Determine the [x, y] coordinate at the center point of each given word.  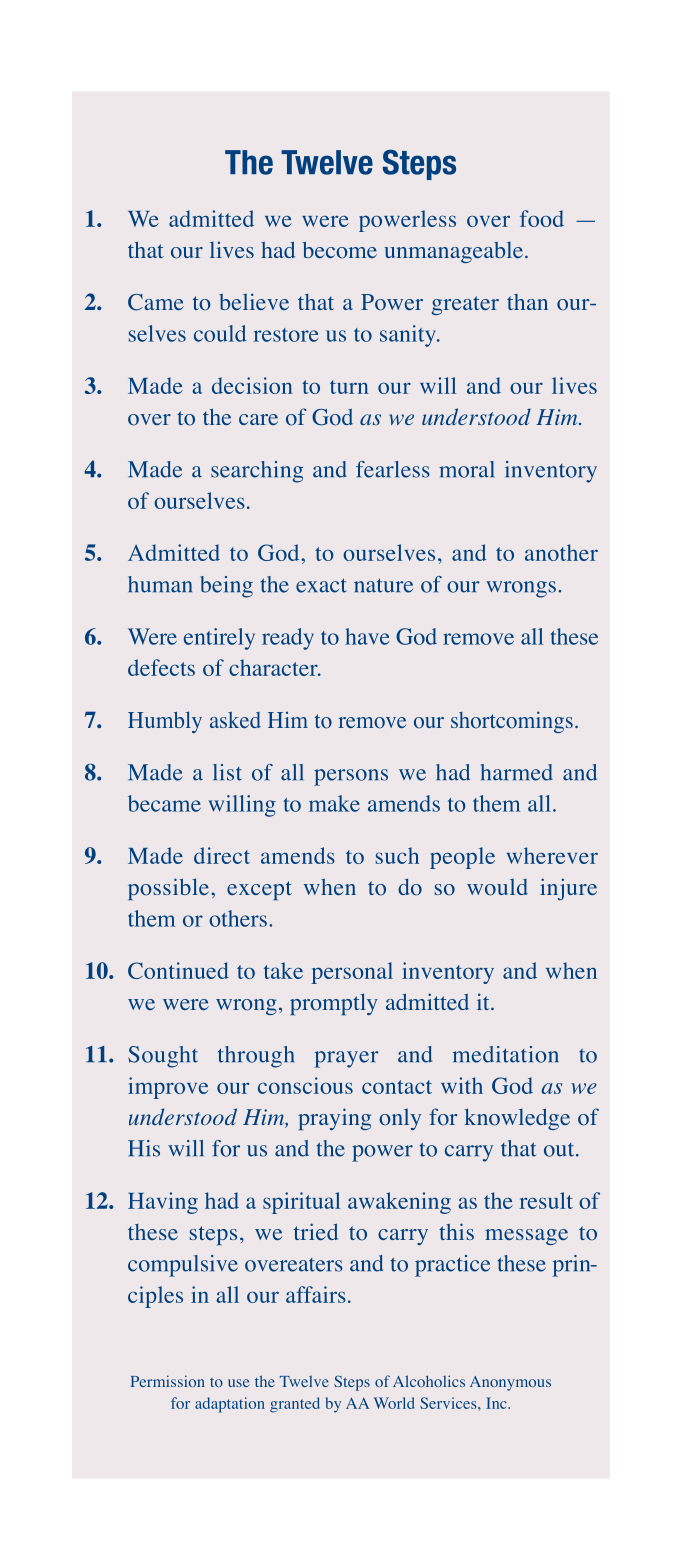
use [238, 1383]
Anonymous [510, 1383]
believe [254, 301]
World [394, 1403]
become [339, 250]
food [542, 218]
